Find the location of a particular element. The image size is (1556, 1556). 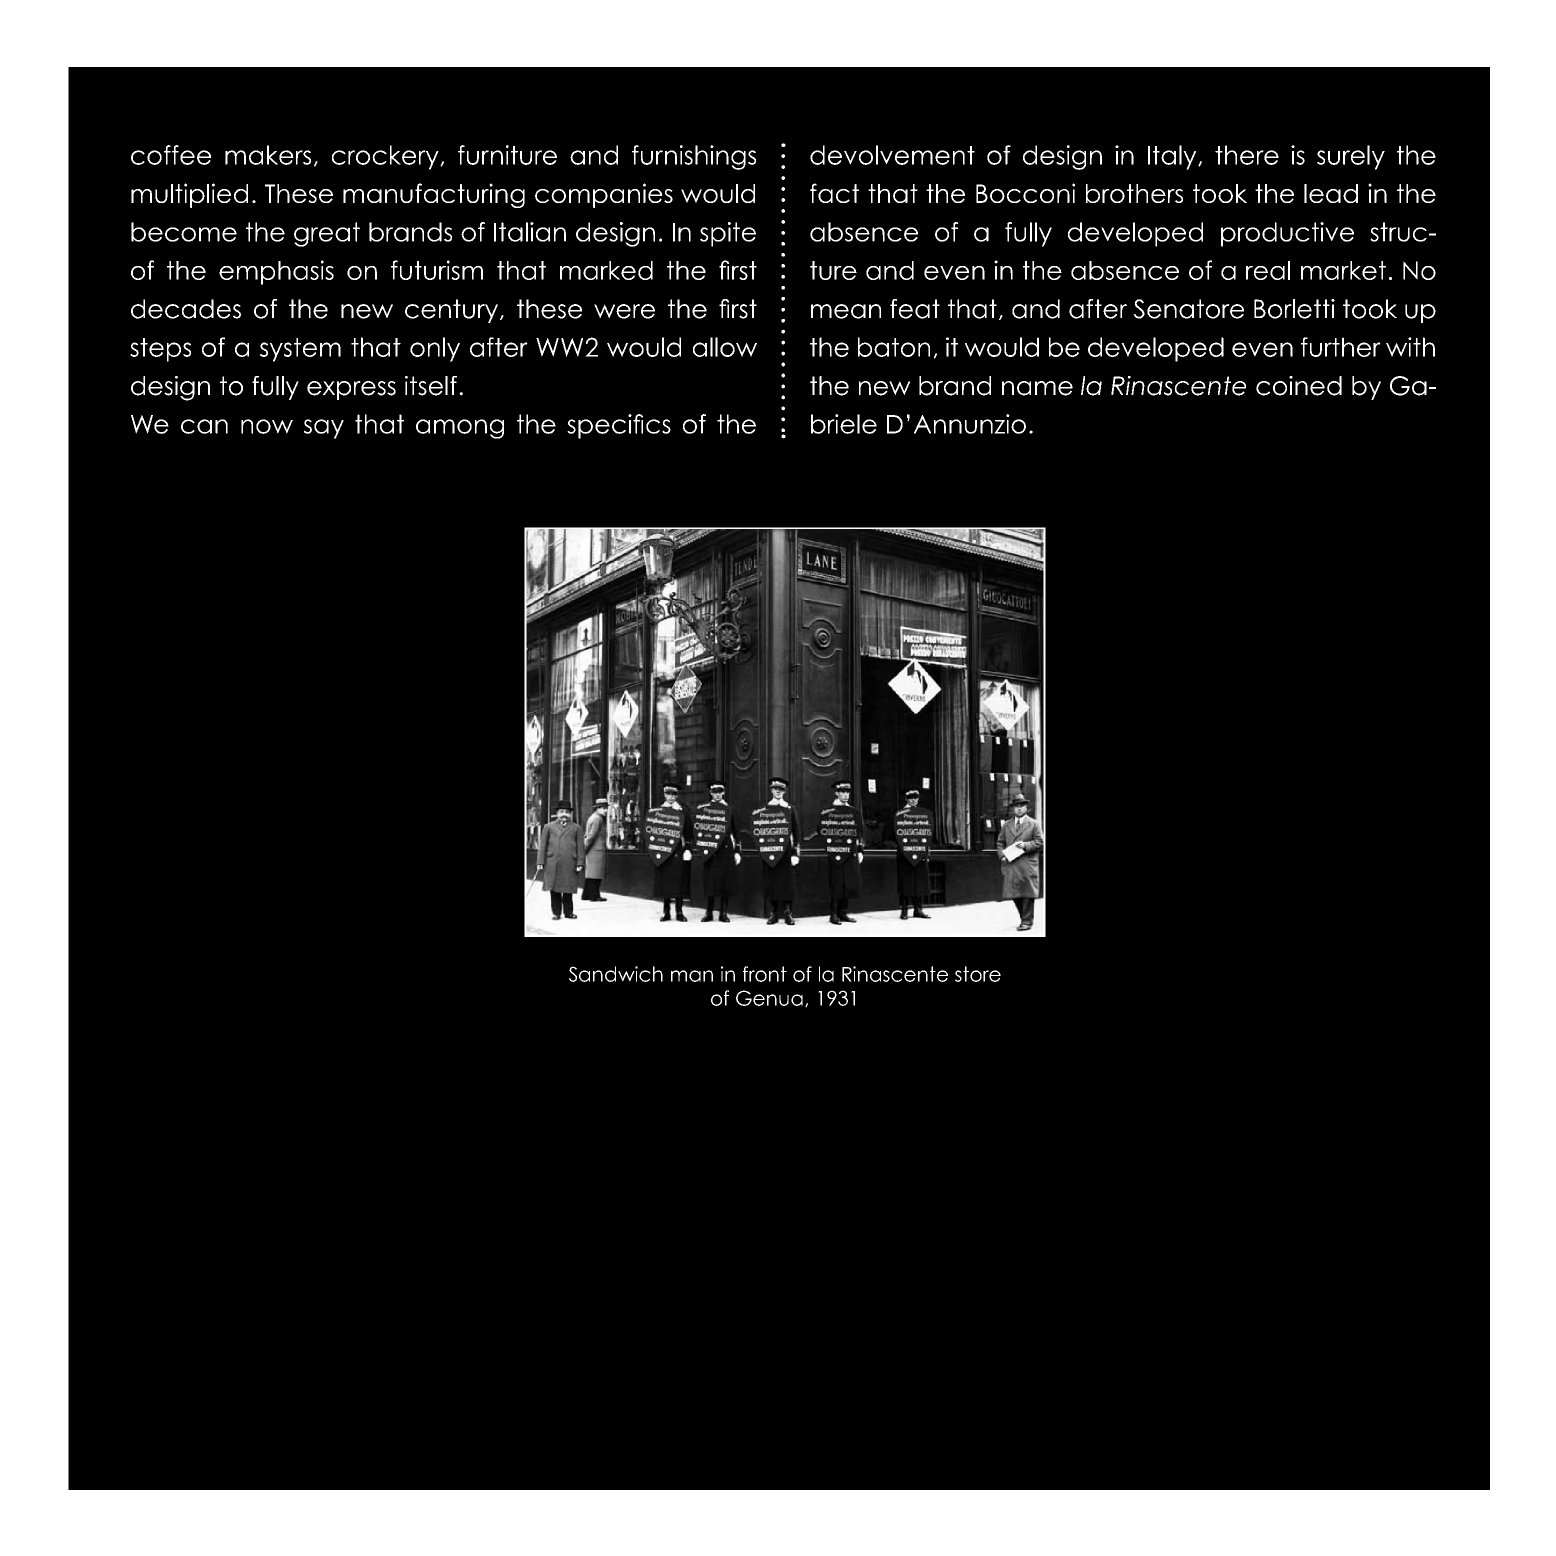

name is located at coordinates (1037, 388).
